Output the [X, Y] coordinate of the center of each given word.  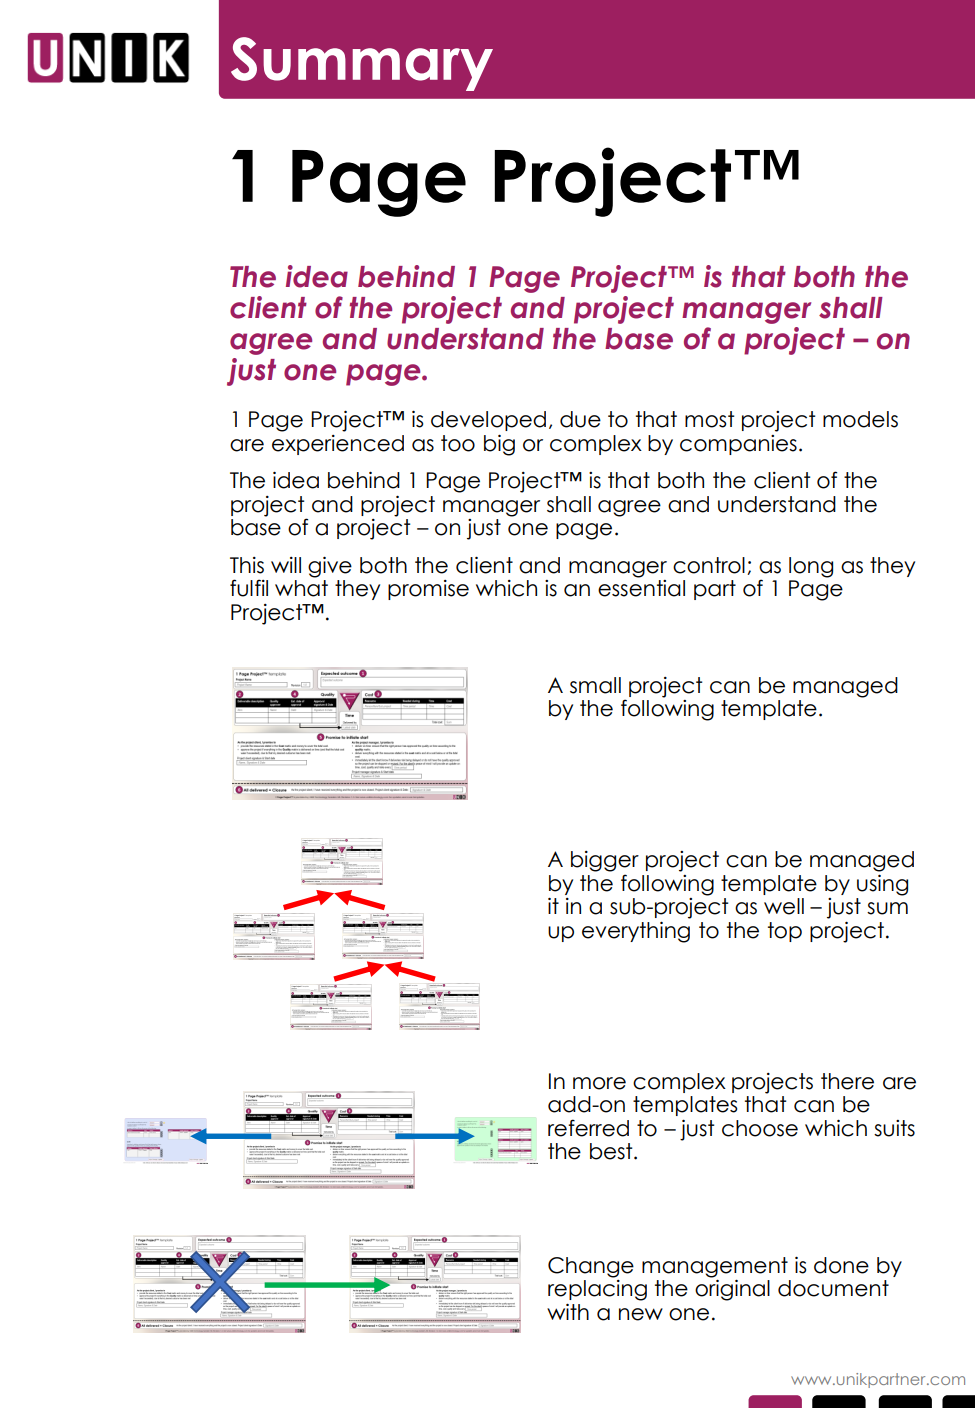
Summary [362, 64]
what [301, 588]
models [860, 419]
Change [591, 1267]
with [568, 1312]
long [811, 567]
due [580, 419]
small [595, 685]
